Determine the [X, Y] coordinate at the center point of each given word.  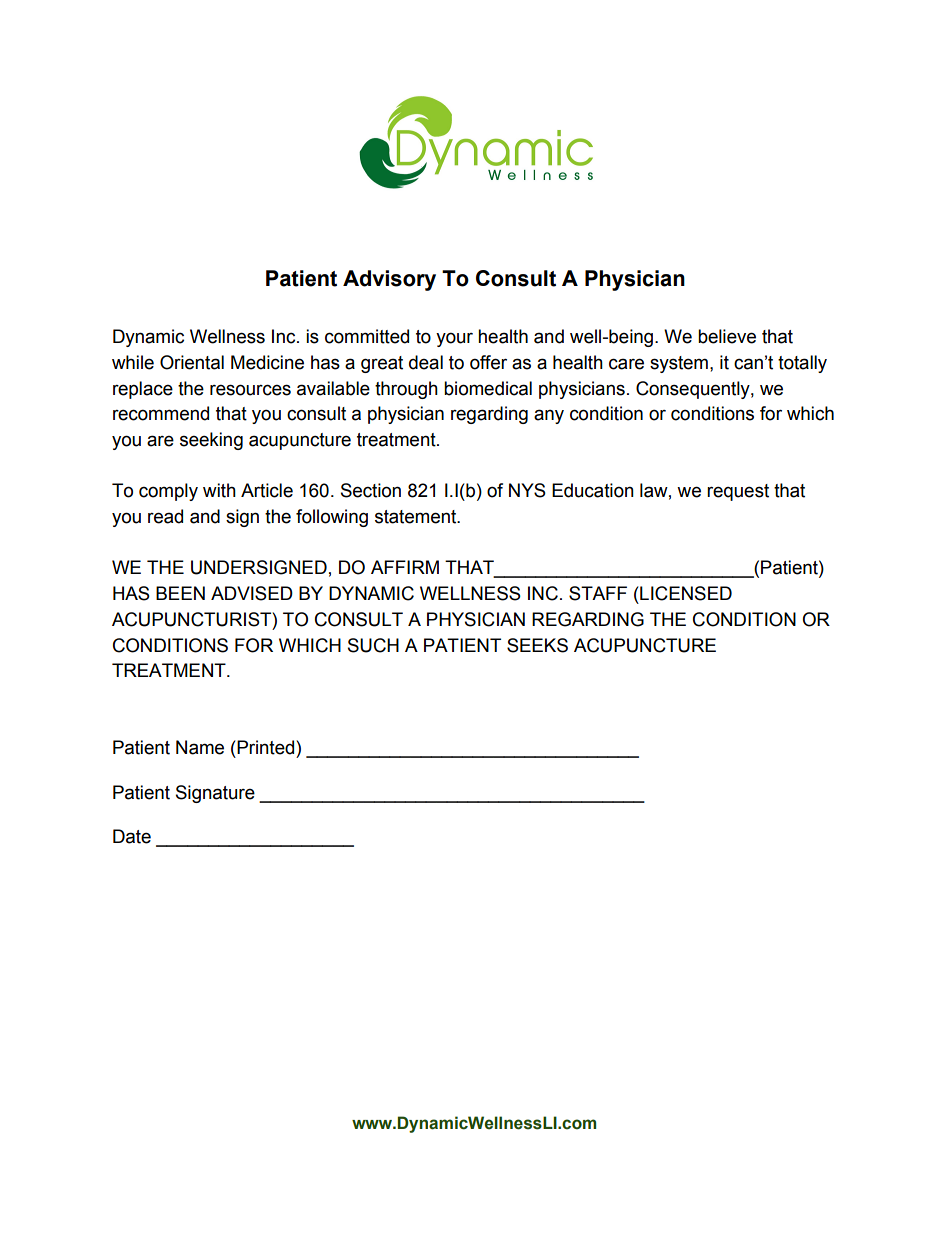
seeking [211, 441]
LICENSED [685, 593]
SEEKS [537, 645]
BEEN [180, 593]
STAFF [598, 593]
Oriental [192, 362]
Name [200, 747]
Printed [266, 747]
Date [132, 836]
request [738, 492]
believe [727, 336]
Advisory [389, 280]
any [549, 416]
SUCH [373, 645]
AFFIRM [405, 567]
